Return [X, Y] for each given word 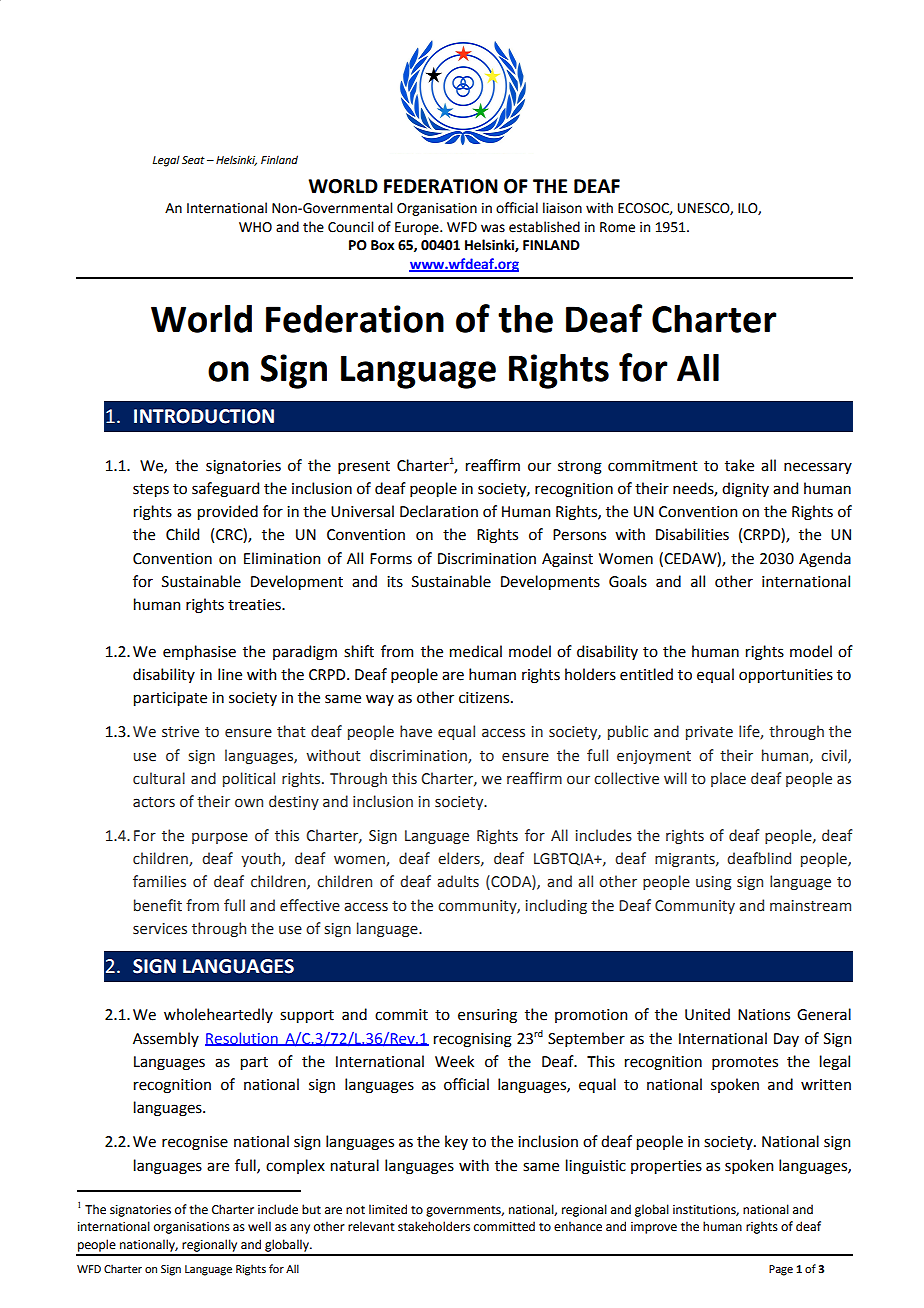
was [493, 228]
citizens [485, 698]
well [259, 1226]
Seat [193, 160]
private [709, 733]
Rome [617, 227]
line [230, 674]
